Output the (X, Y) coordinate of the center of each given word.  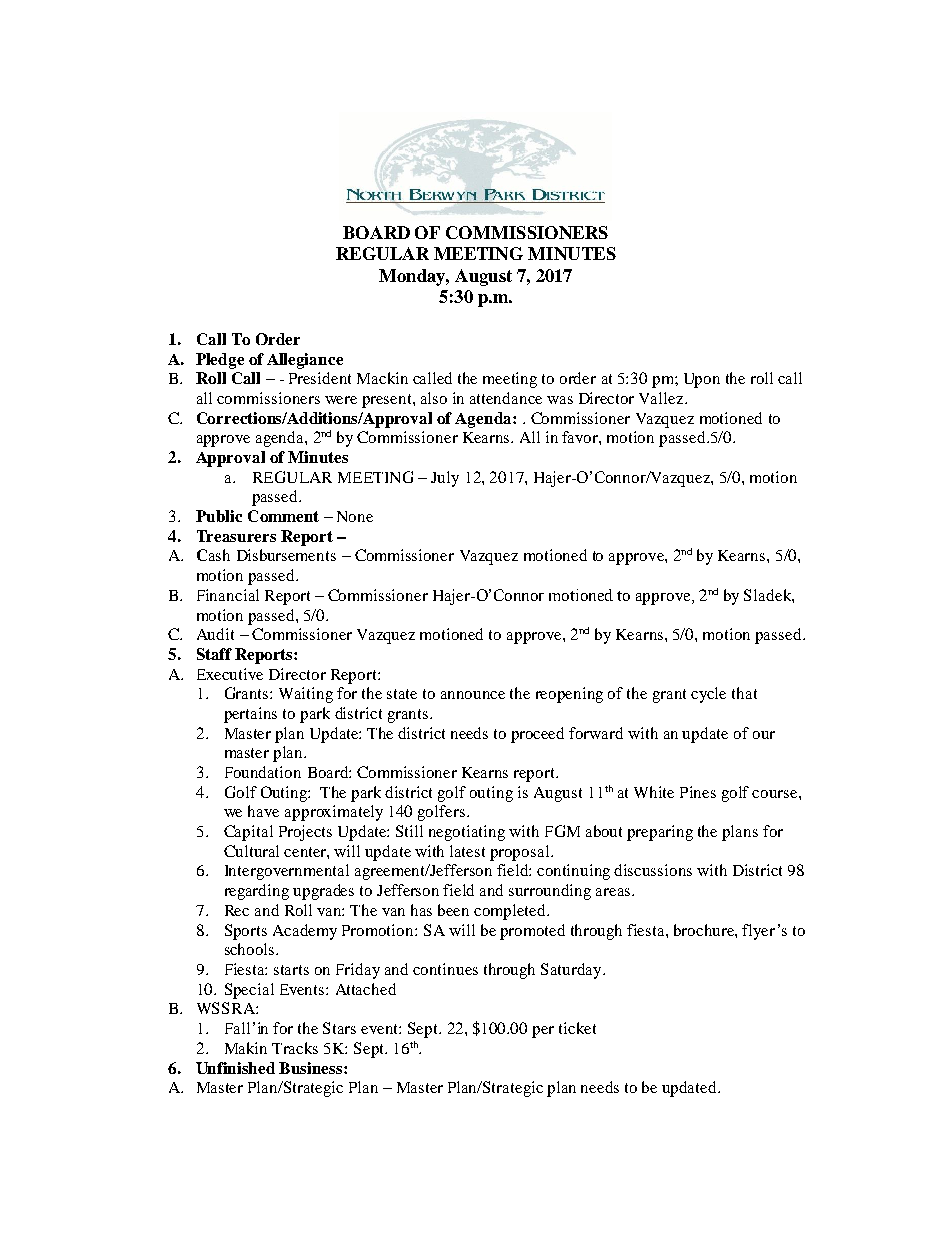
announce (473, 695)
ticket (577, 1028)
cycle (708, 695)
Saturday (572, 971)
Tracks (295, 1048)
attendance (506, 398)
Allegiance (305, 361)
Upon (702, 380)
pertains (250, 715)
